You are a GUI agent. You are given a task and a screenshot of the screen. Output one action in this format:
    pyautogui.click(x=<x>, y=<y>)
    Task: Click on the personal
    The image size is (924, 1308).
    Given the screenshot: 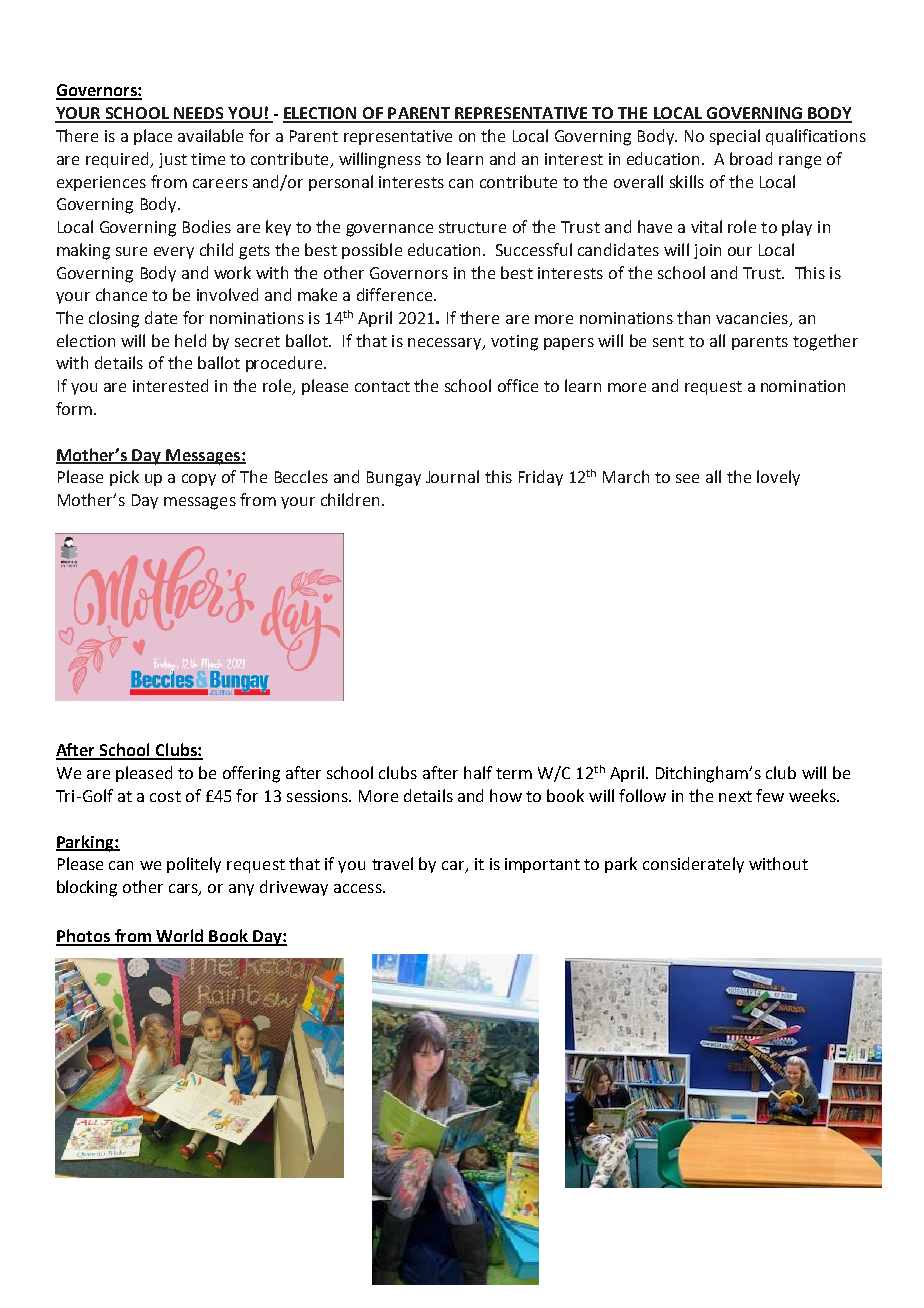 What is the action you would take?
    pyautogui.click(x=341, y=183)
